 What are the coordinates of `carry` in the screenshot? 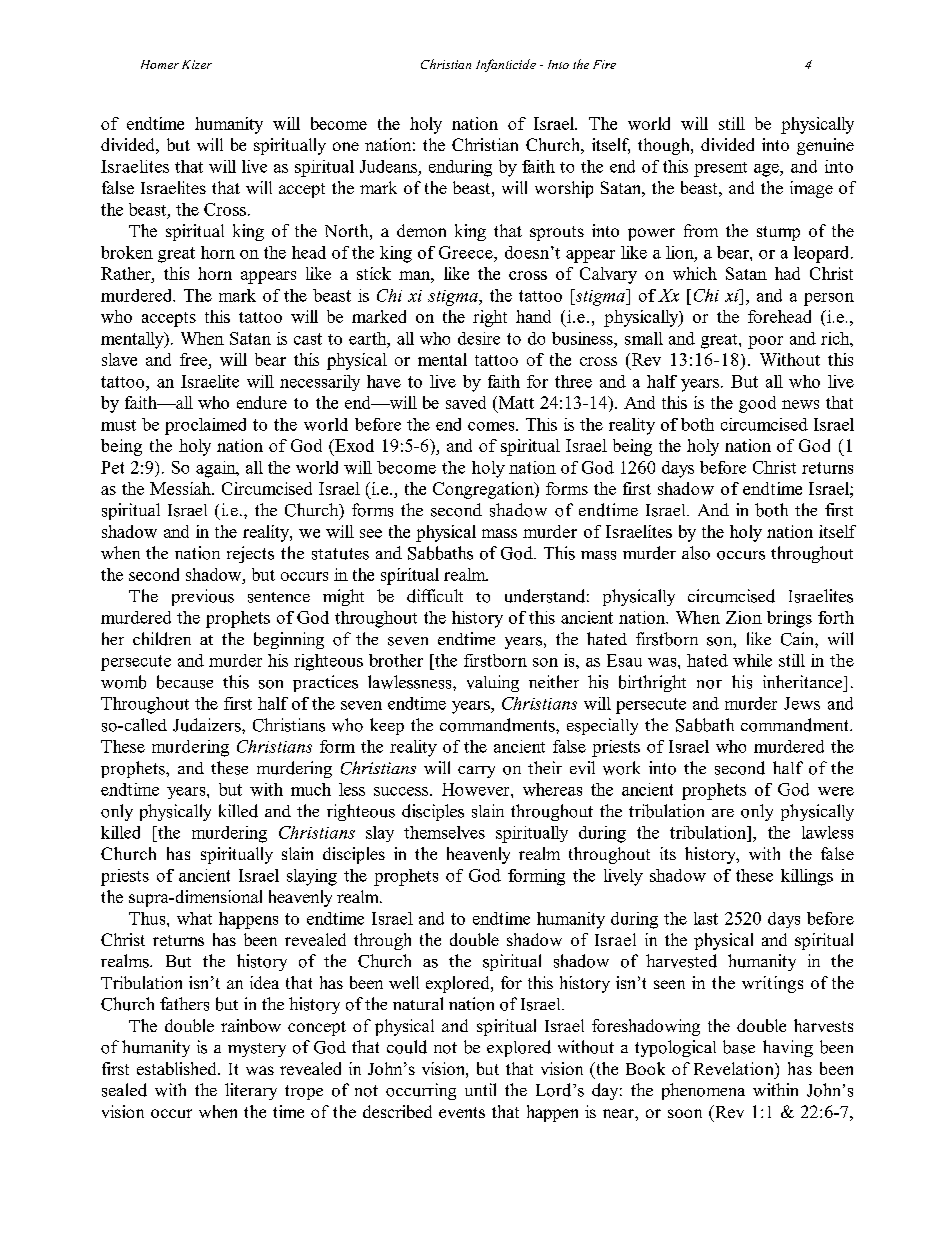 It's located at (476, 772).
